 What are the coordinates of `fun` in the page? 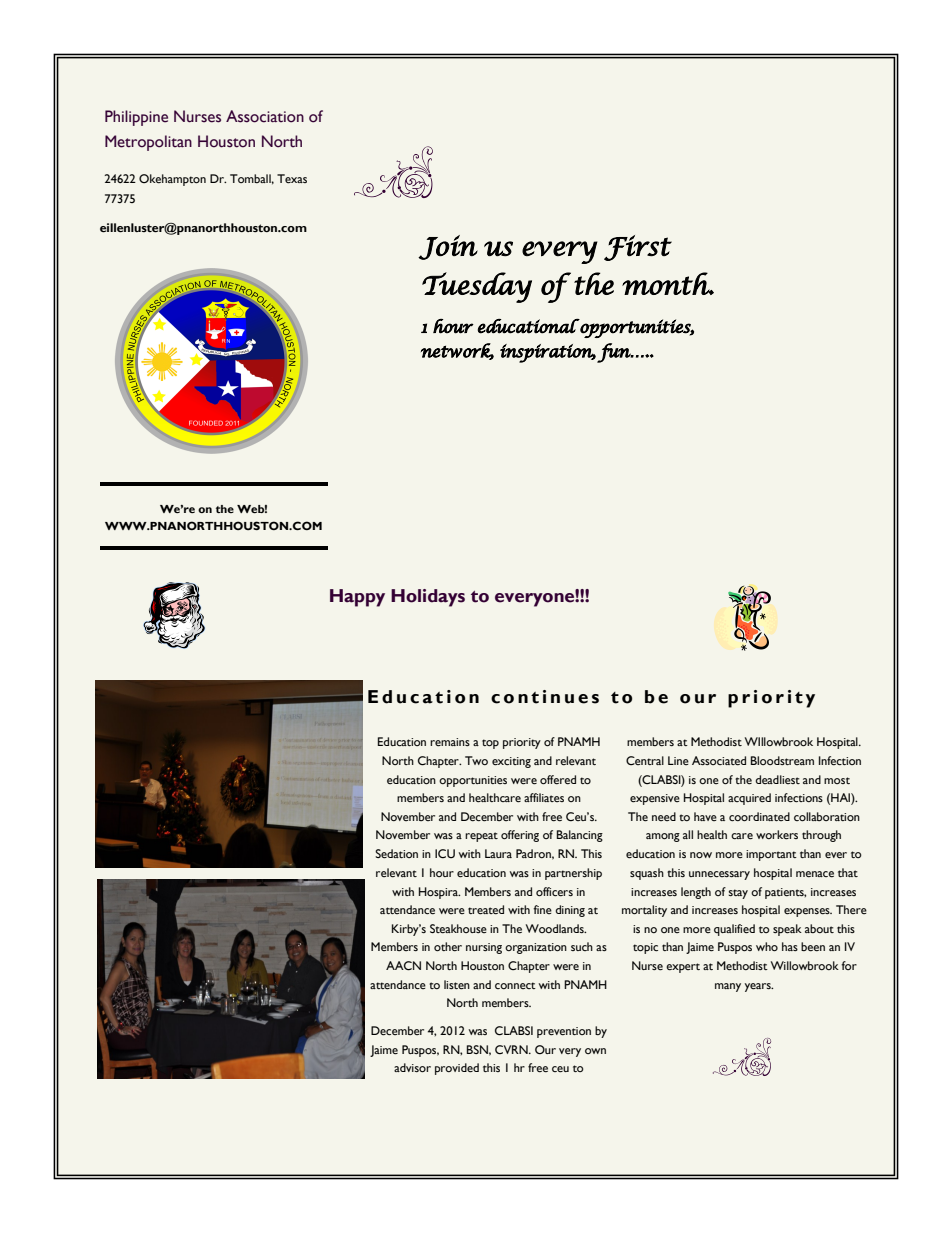 It's located at (614, 353).
